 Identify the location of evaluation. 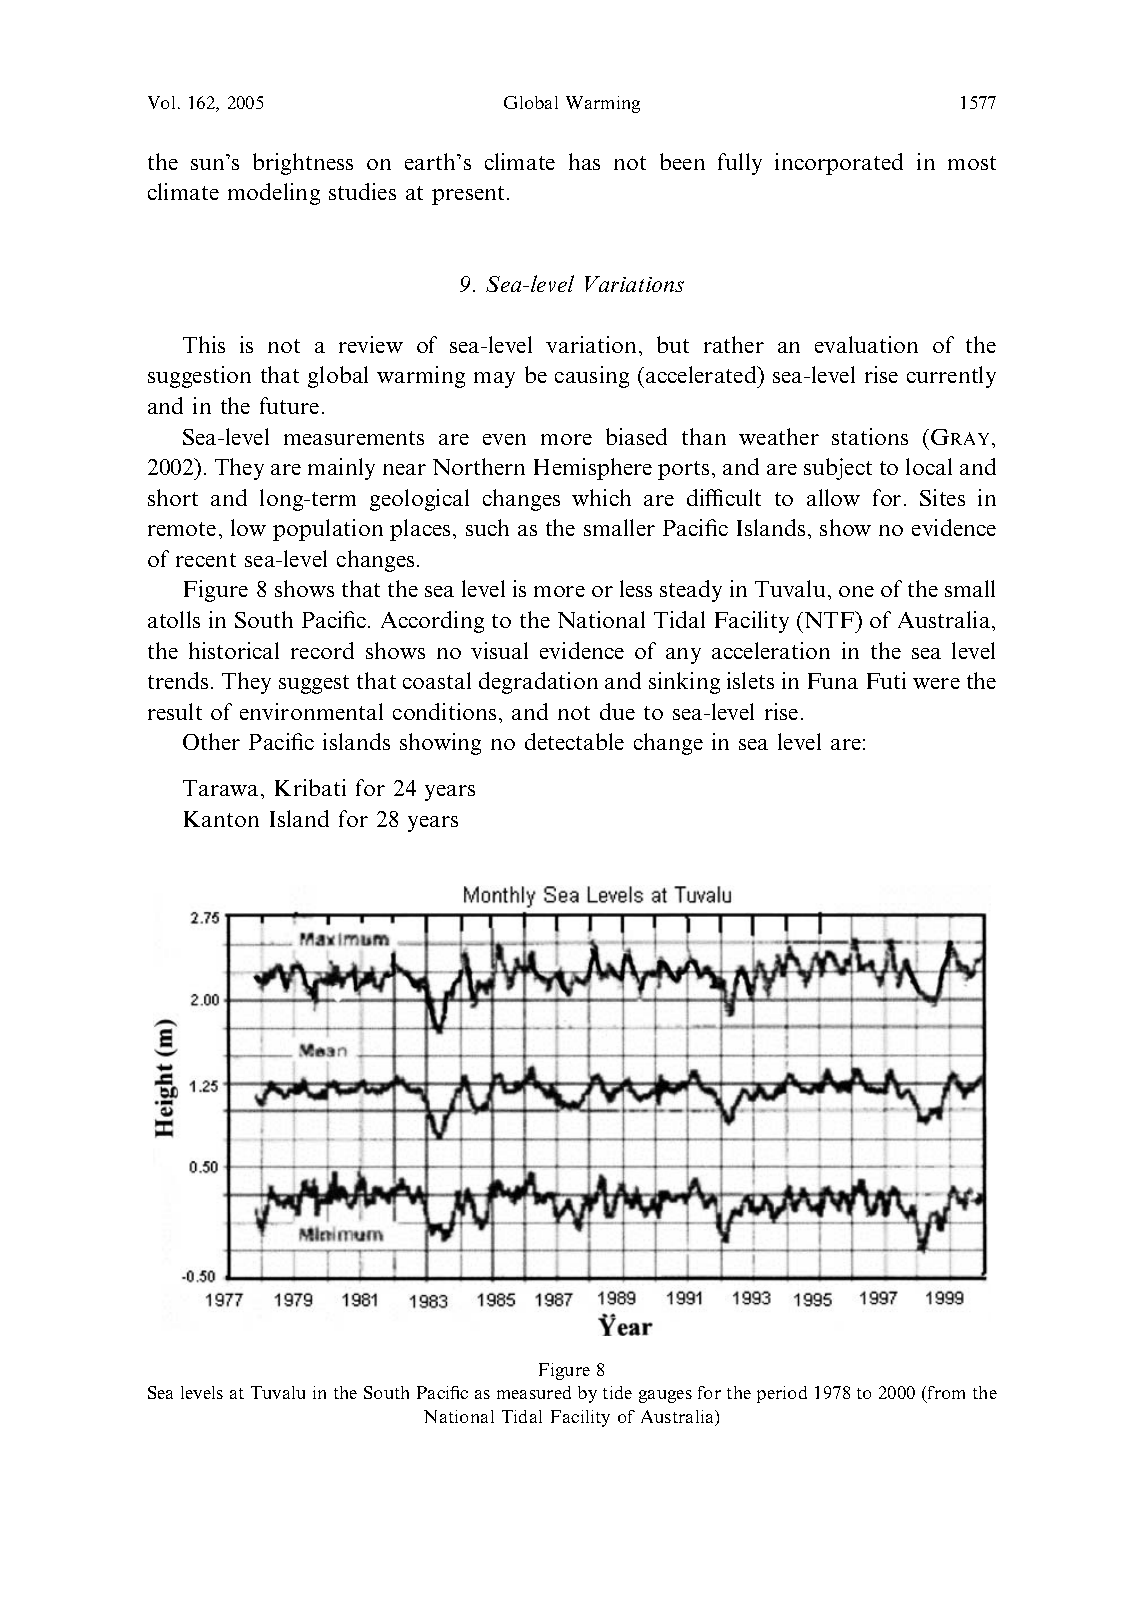
(866, 344).
